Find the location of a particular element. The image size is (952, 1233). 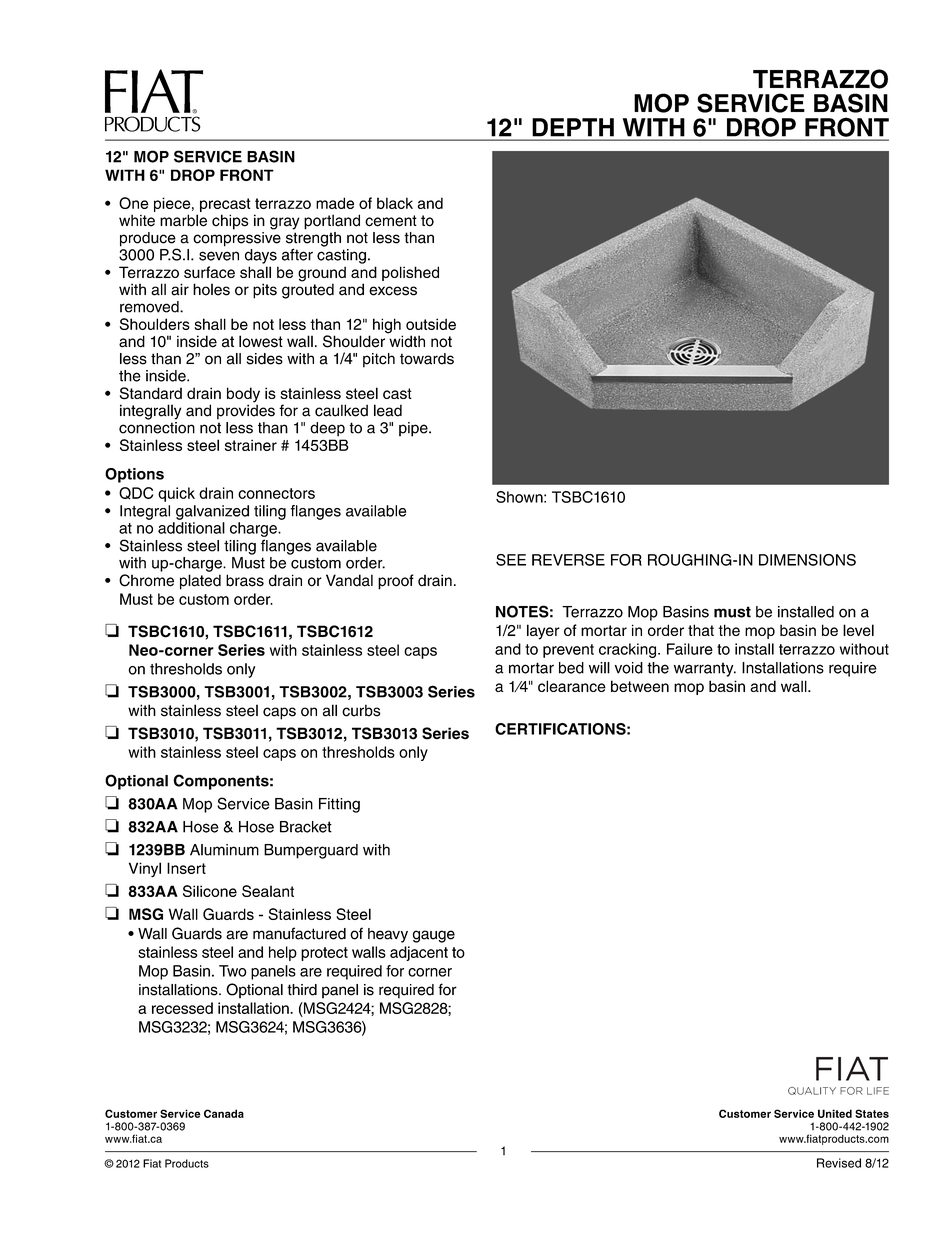

gauge is located at coordinates (434, 936).
